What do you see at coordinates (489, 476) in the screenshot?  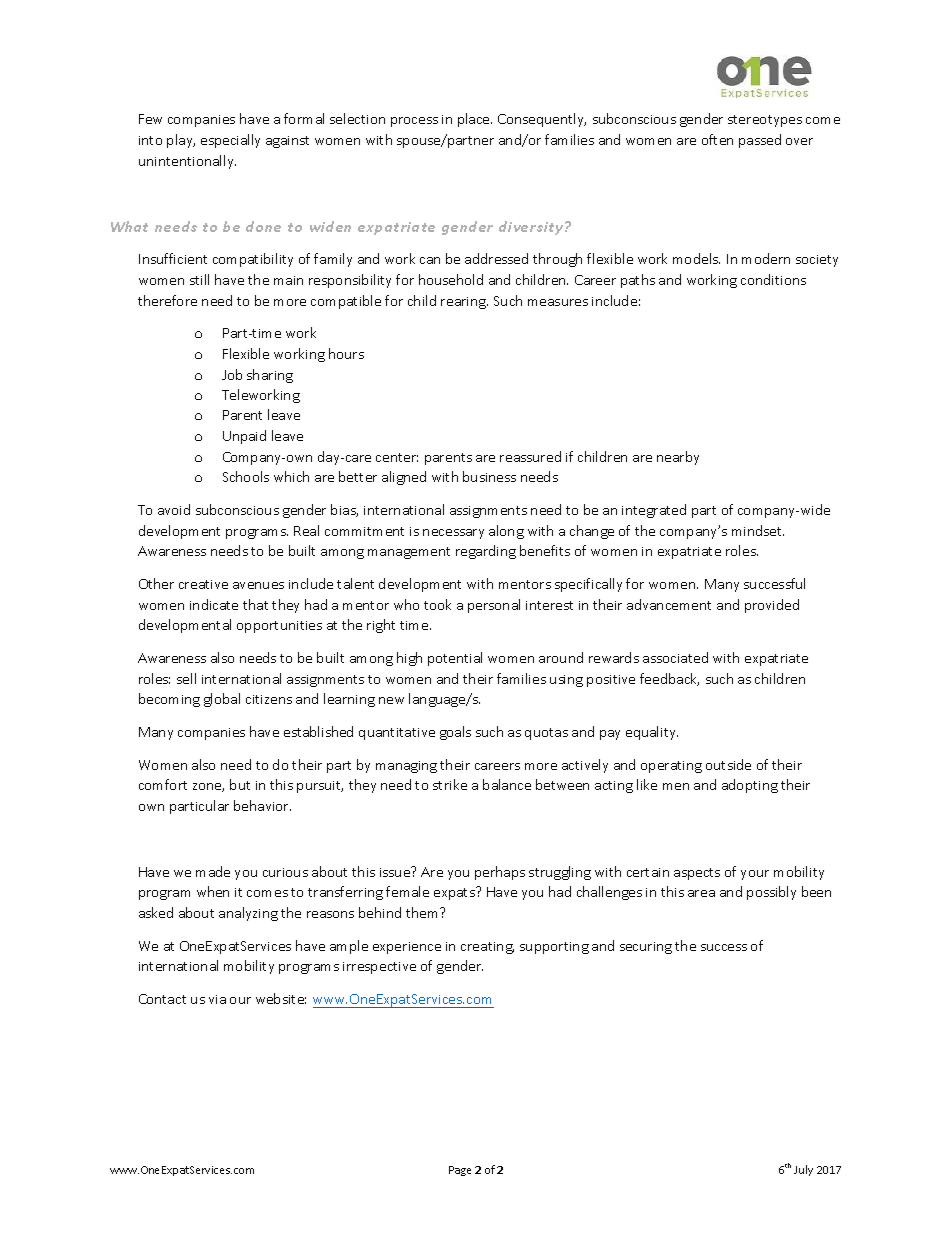 I see `business` at bounding box center [489, 476].
